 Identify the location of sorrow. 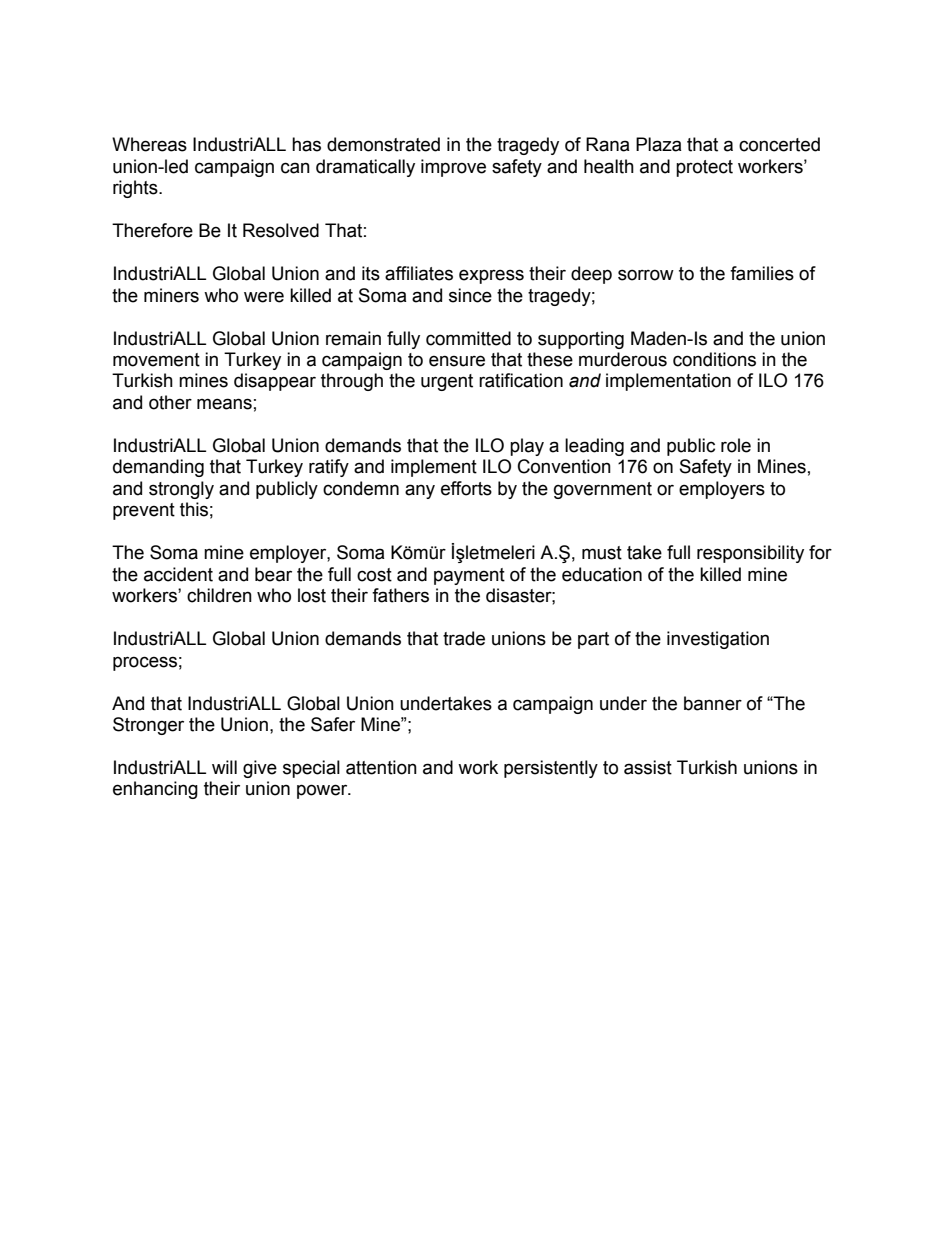
(646, 275).
